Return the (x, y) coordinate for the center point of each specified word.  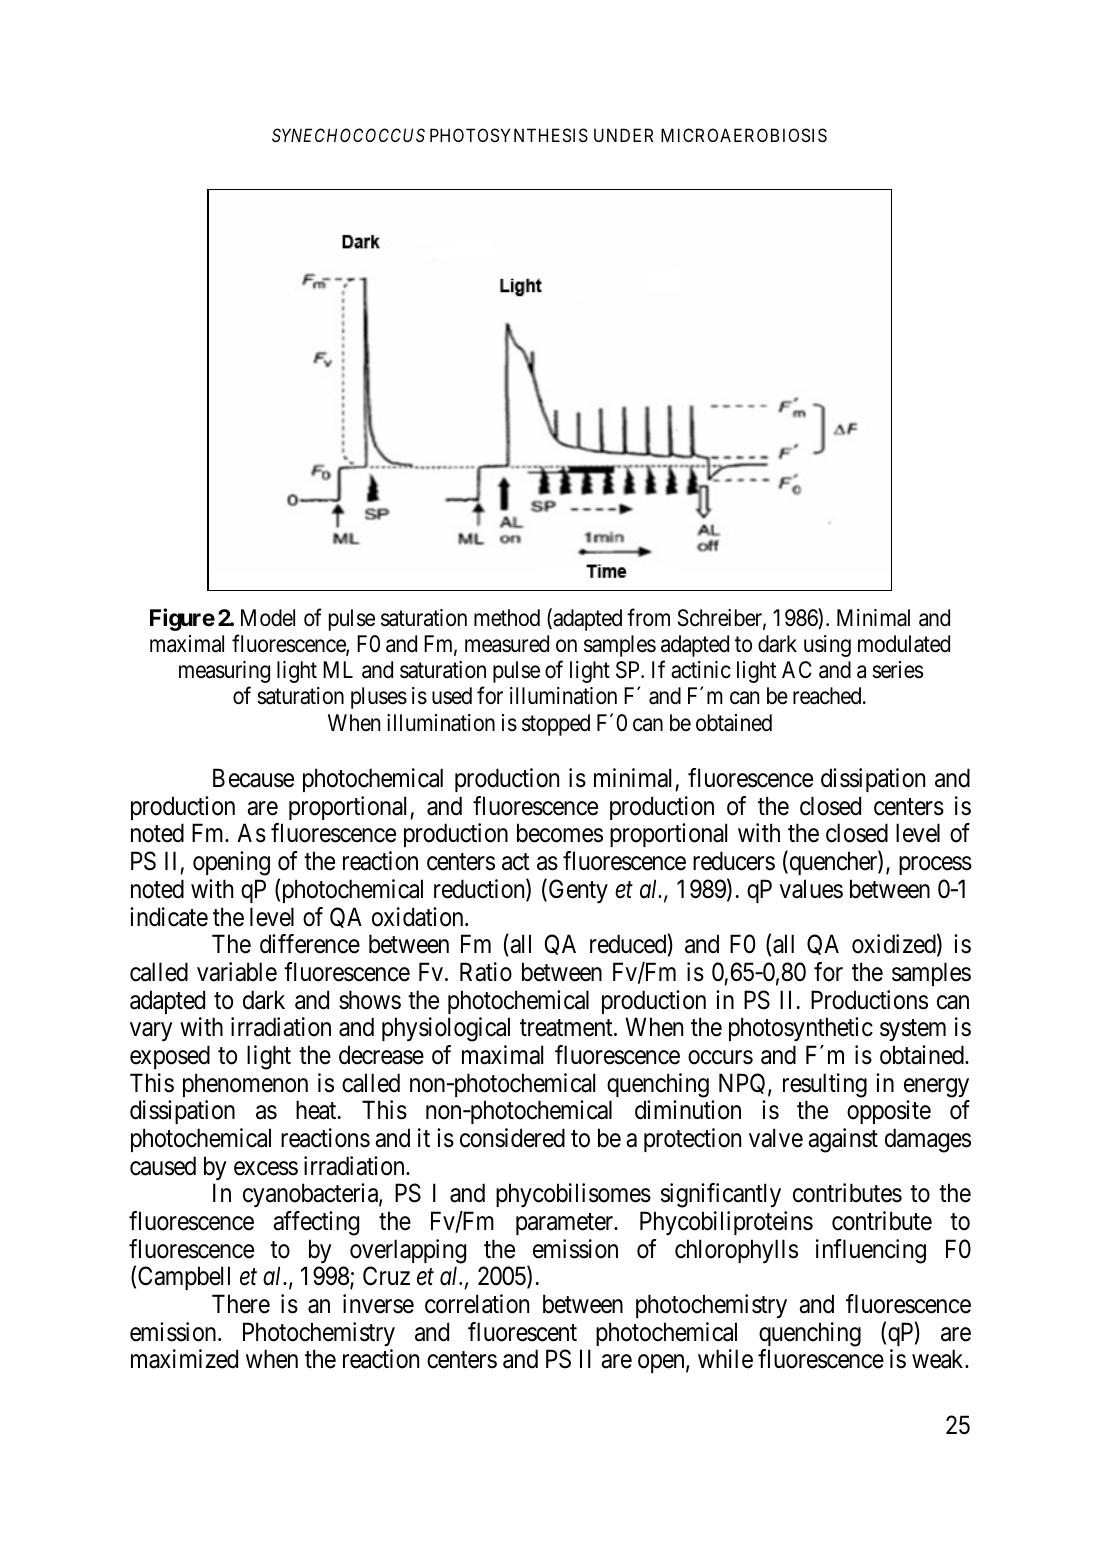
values (811, 889)
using (827, 646)
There (241, 1304)
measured (507, 644)
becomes (560, 833)
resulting (825, 1085)
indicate (169, 917)
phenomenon (245, 1085)
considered (512, 1138)
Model (268, 618)
